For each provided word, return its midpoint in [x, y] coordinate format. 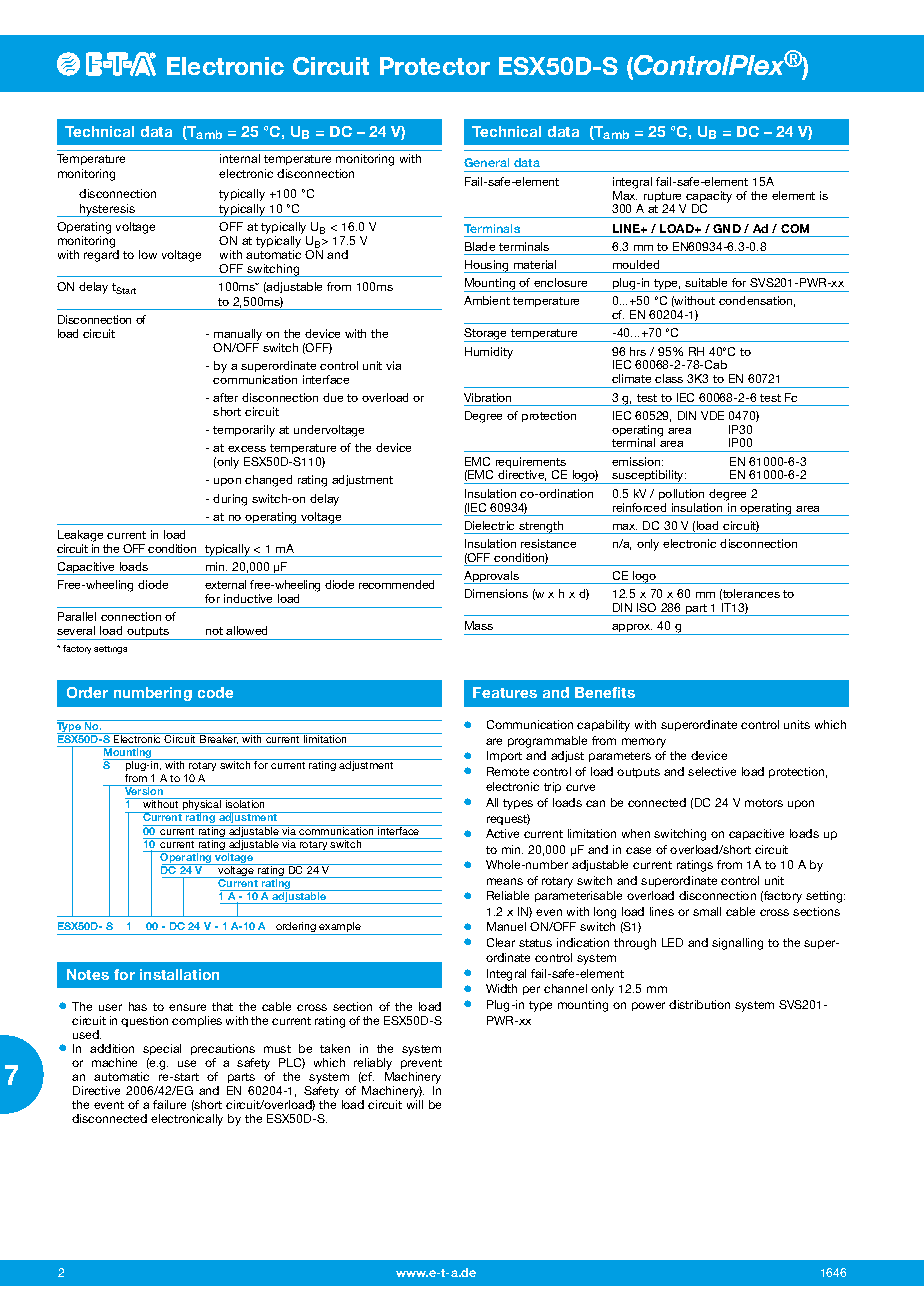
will [415, 1104]
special [162, 1049]
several [76, 630]
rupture [662, 198]
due [333, 397]
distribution [699, 1004]
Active [502, 833]
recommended [396, 584]
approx [631, 629]
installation [179, 974]
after [225, 397]
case [638, 850]
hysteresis [107, 210]
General [486, 162]
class [669, 378]
